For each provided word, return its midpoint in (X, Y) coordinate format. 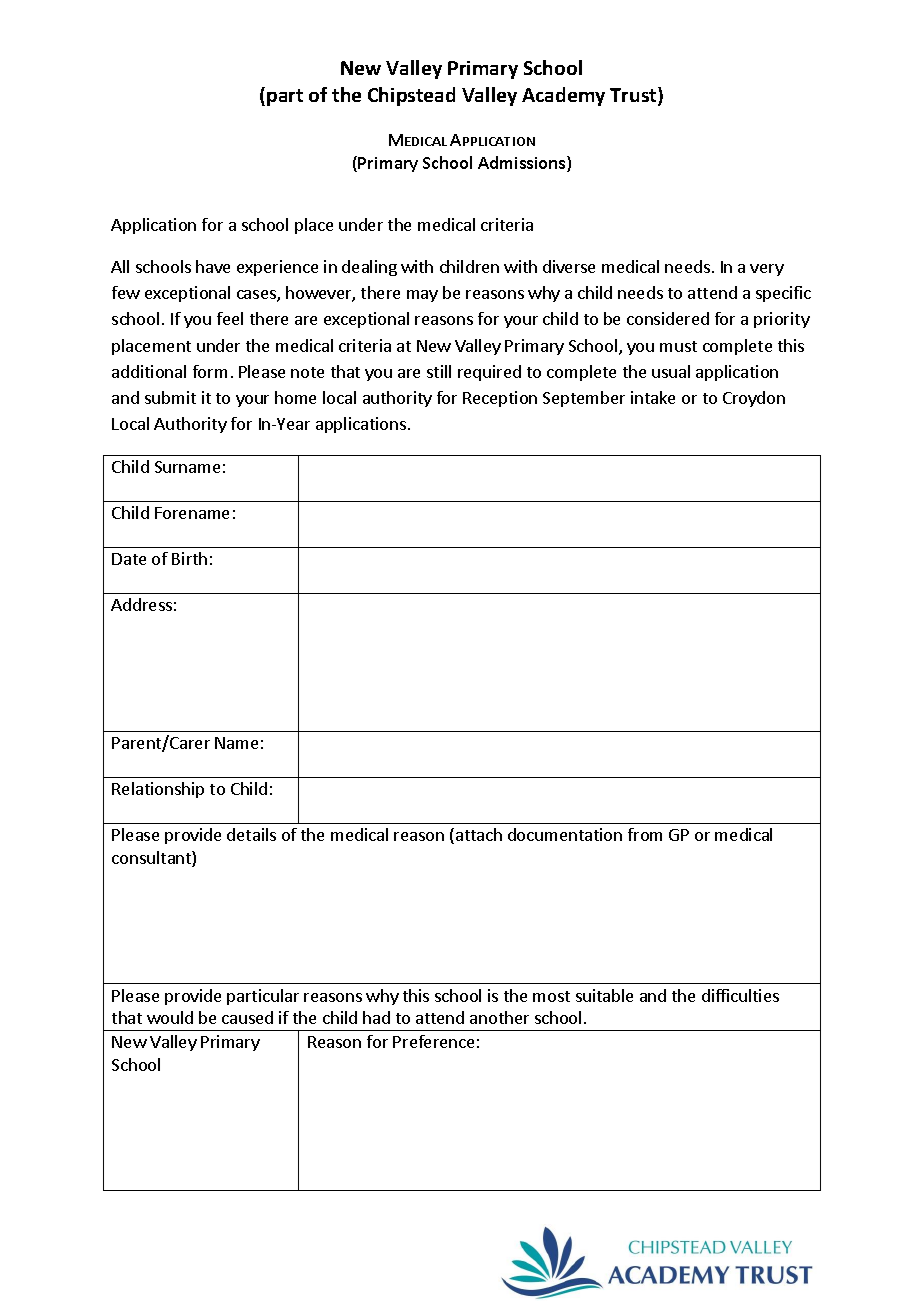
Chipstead (411, 96)
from (645, 834)
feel (230, 318)
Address (141, 604)
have (213, 266)
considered (668, 318)
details (251, 834)
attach (477, 836)
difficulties (740, 995)
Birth (189, 558)
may (422, 296)
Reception (500, 399)
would (170, 1017)
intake (653, 397)
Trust (634, 96)
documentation (565, 834)
